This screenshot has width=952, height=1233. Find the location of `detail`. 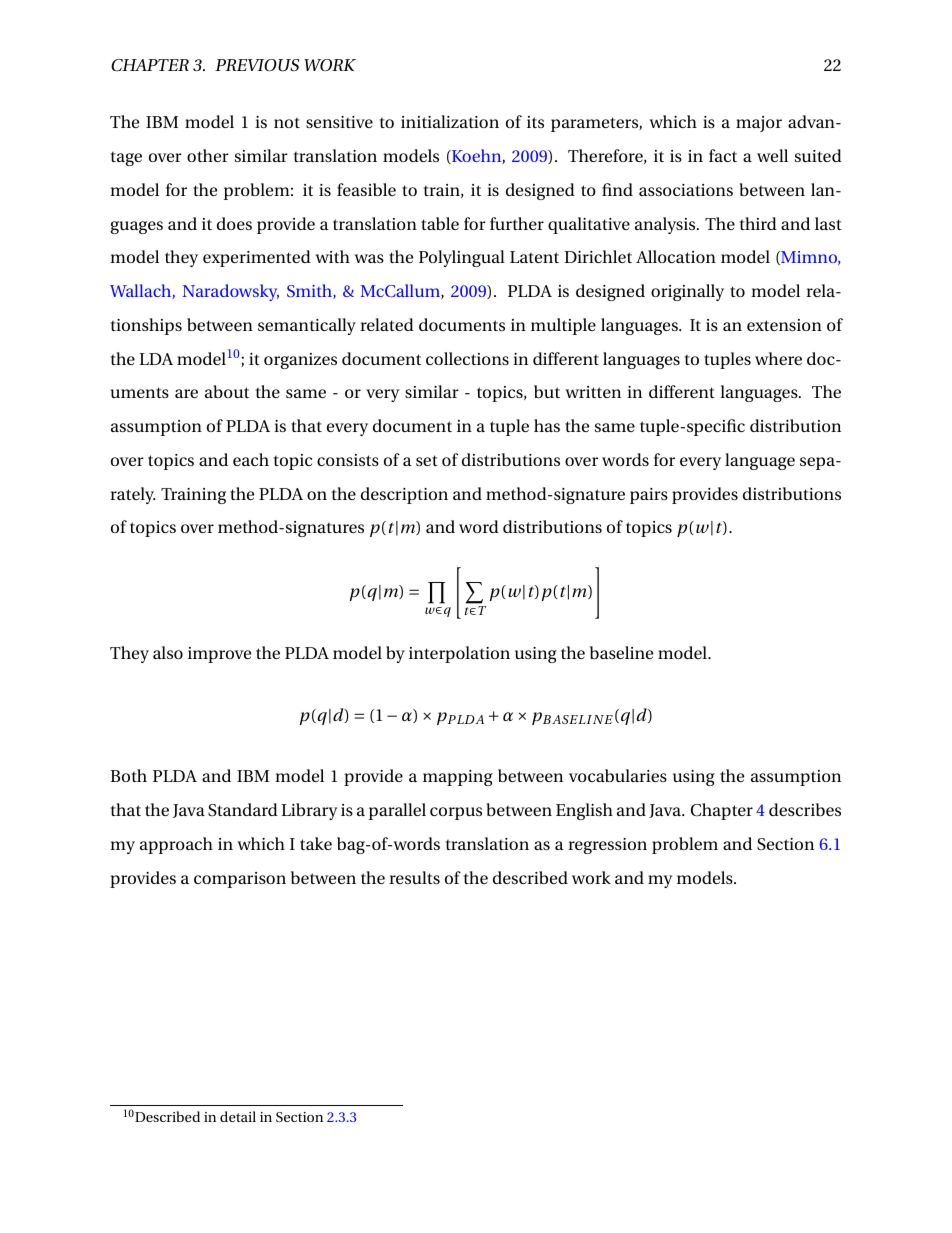

detail is located at coordinates (238, 1116).
